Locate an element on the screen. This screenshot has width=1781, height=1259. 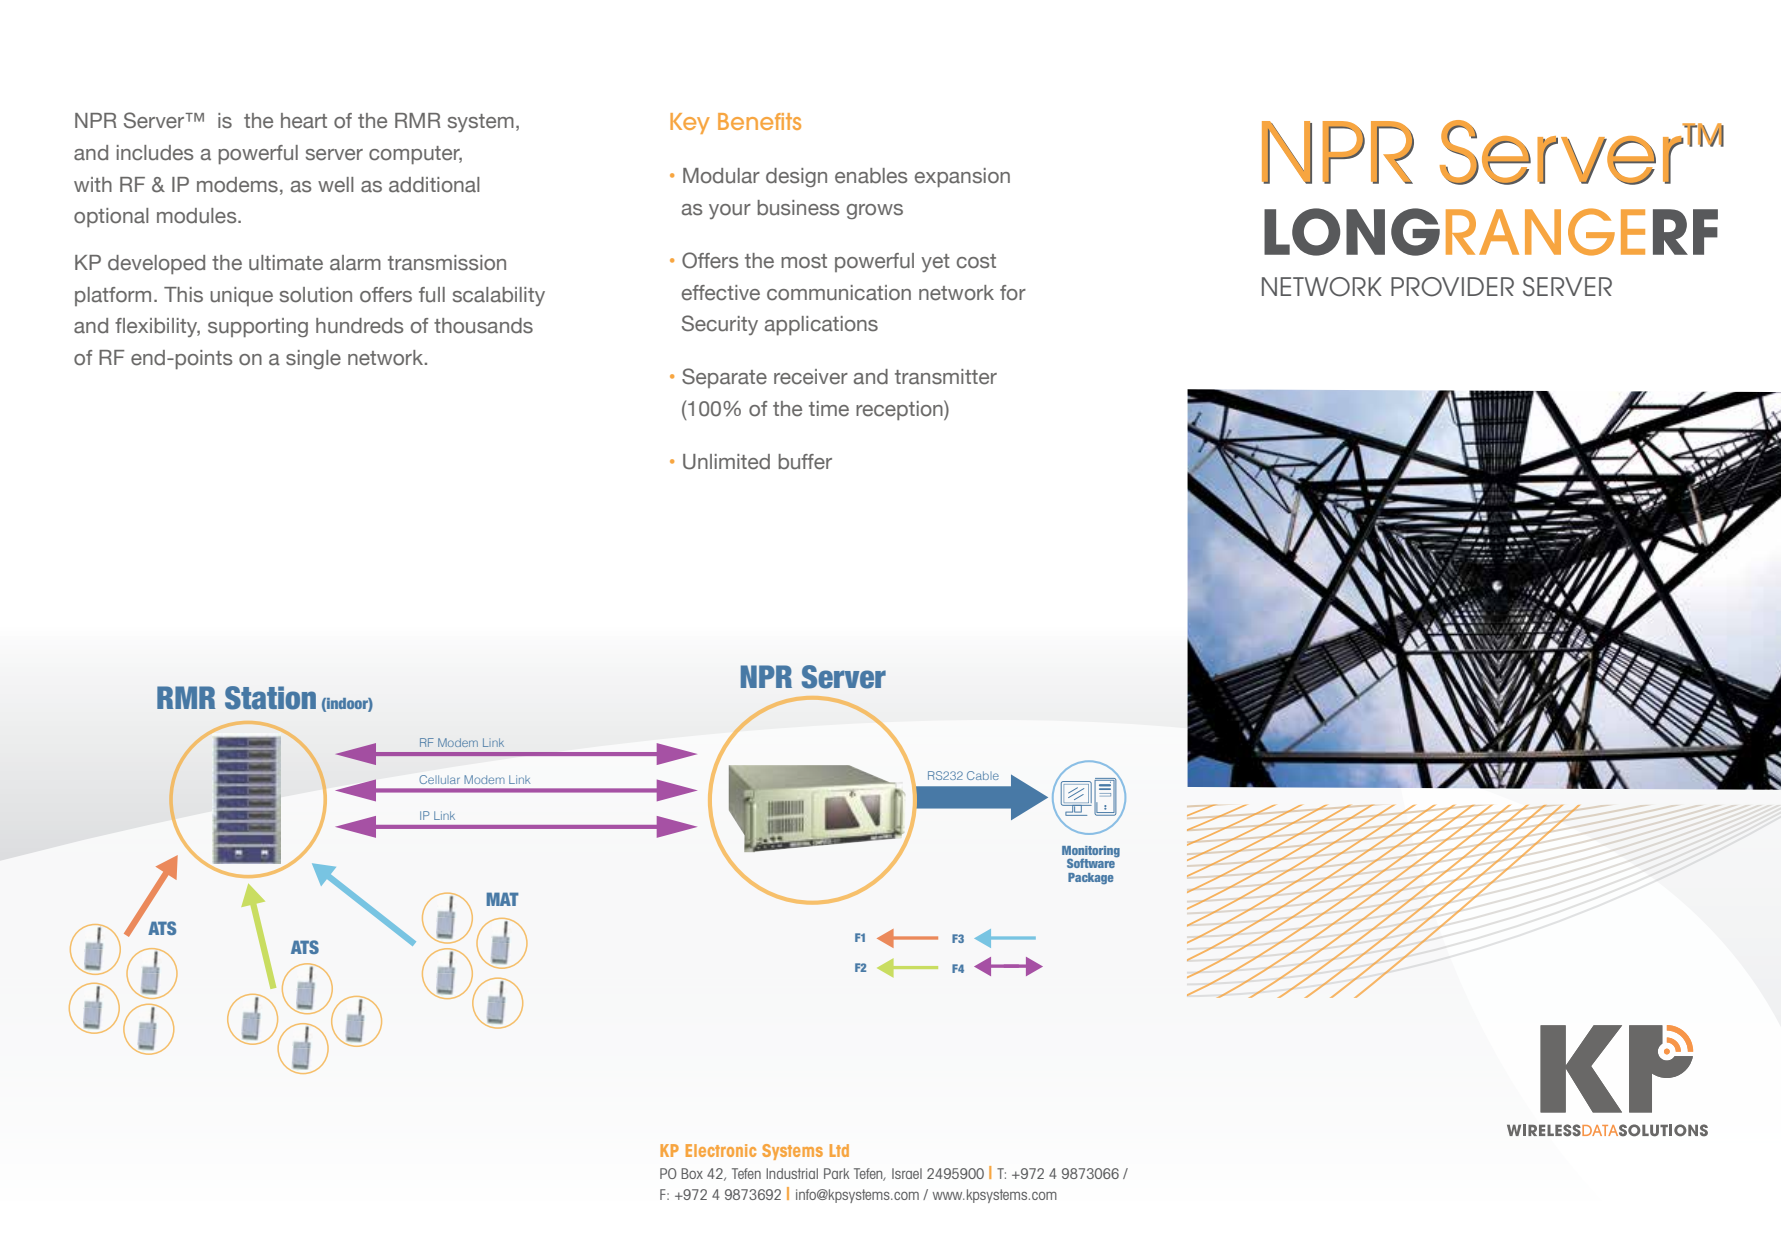
Monitoring is located at coordinates (1091, 852).
